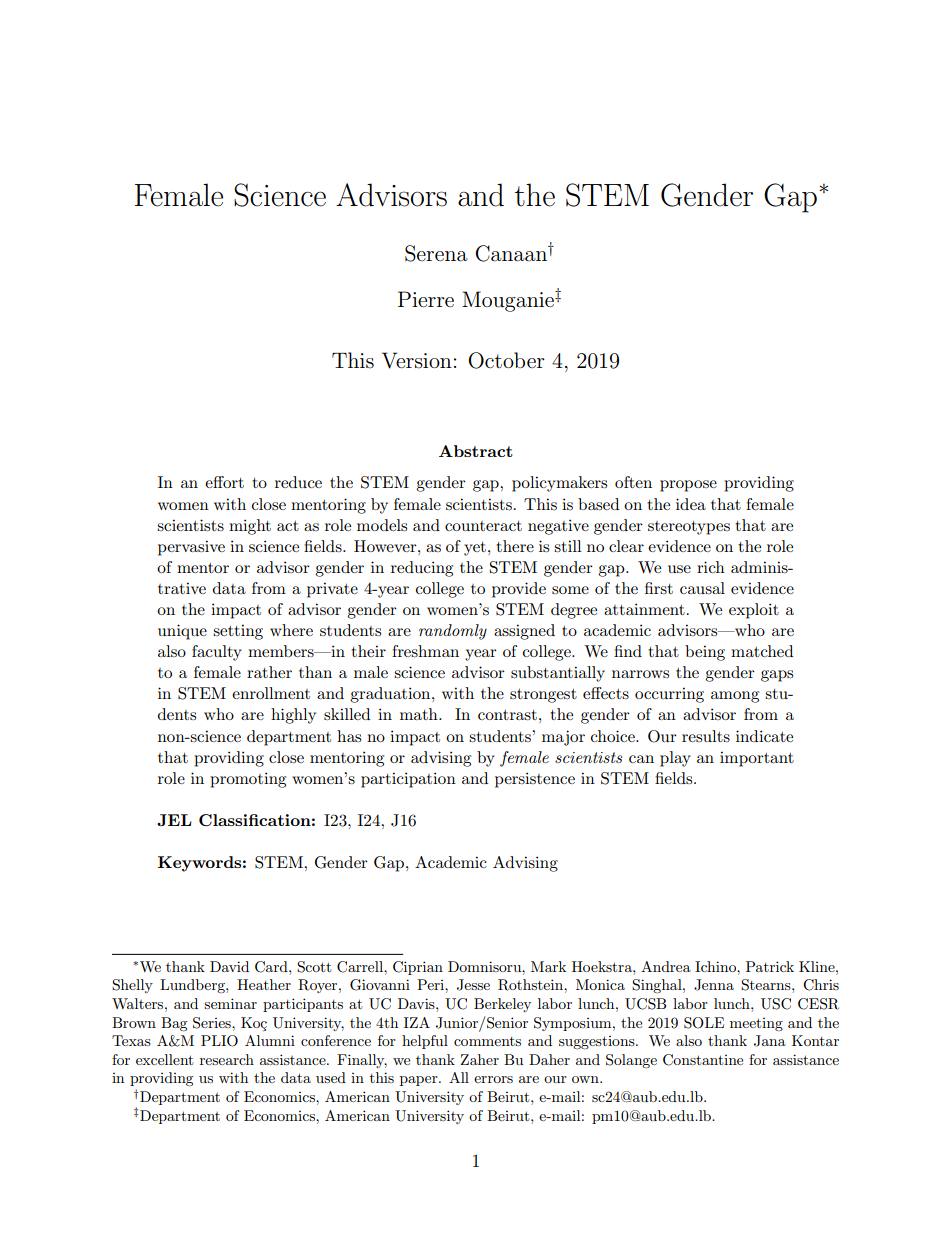 This screenshot has height=1233, width=952. What do you see at coordinates (224, 482) in the screenshot?
I see `effort` at bounding box center [224, 482].
